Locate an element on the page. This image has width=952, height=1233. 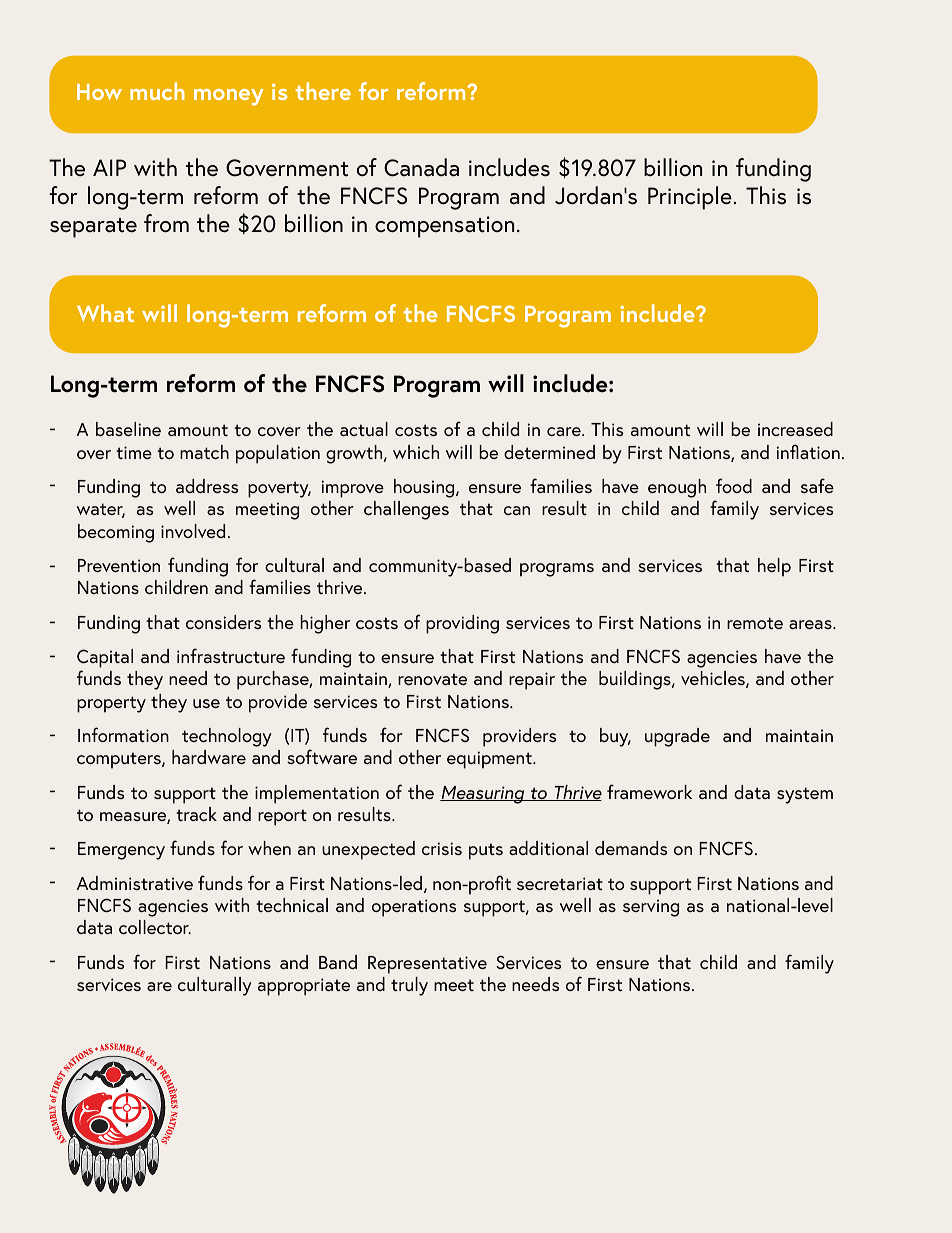
much is located at coordinates (157, 91).
